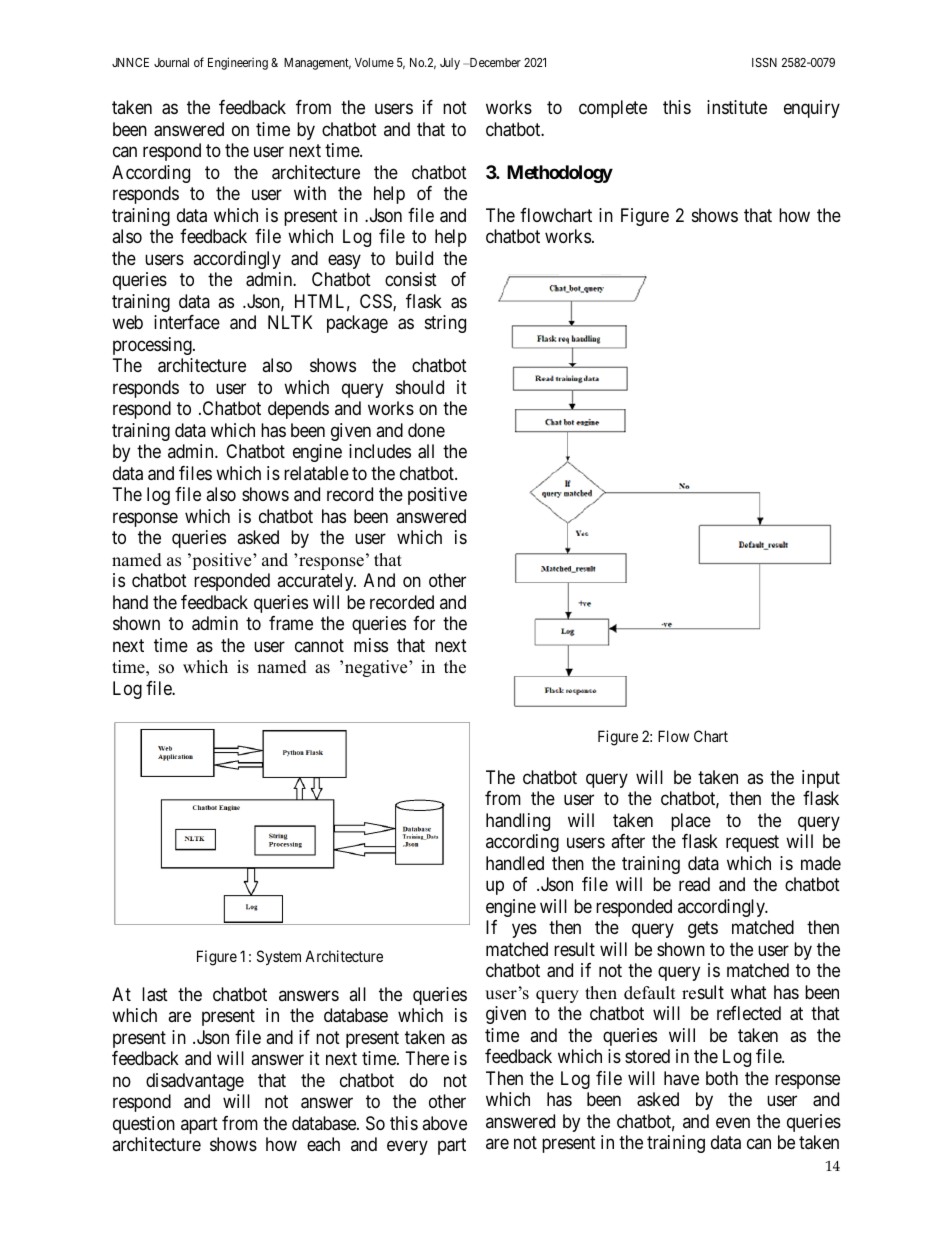 The width and height of the page is (952, 1233). Describe the element at coordinates (752, 844) in the page. I see `request` at that location.
